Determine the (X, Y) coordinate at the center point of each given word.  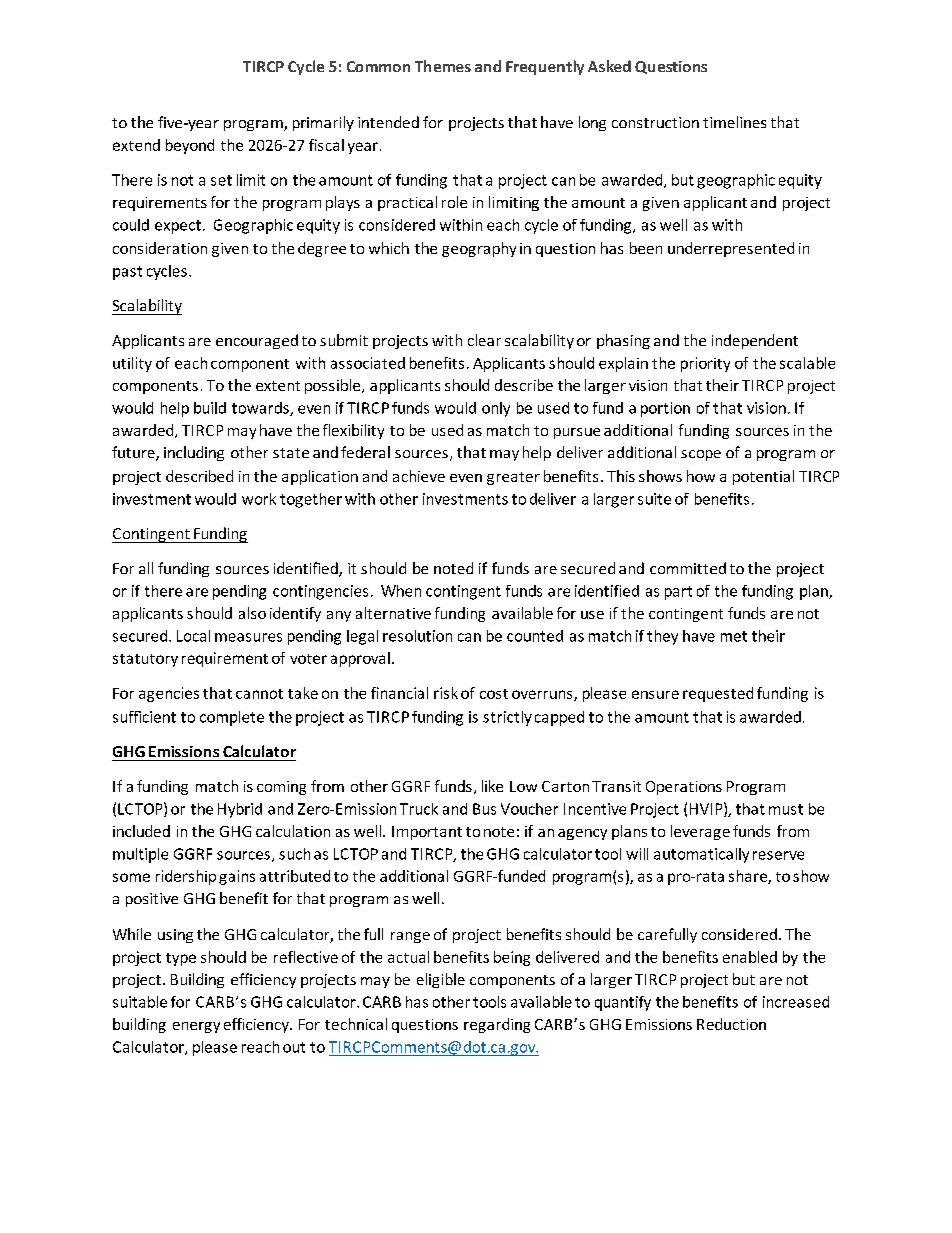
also (252, 613)
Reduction (731, 1024)
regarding (497, 1025)
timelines (734, 122)
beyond (190, 146)
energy (196, 1027)
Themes (443, 66)
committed (688, 568)
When (401, 591)
